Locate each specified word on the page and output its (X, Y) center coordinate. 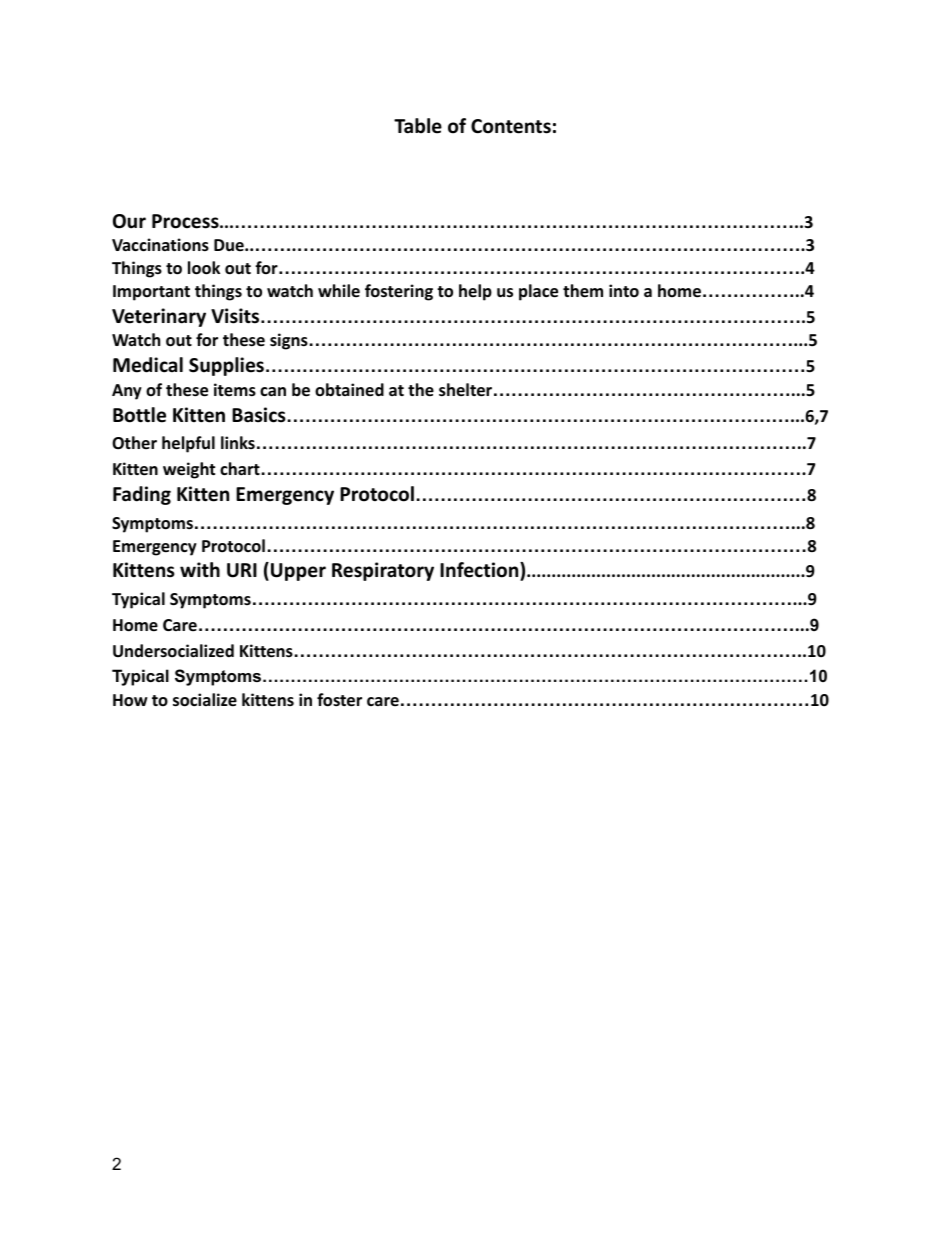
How (130, 700)
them (583, 291)
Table (418, 126)
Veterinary (159, 317)
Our (129, 221)
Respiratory (383, 571)
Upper (298, 572)
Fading (142, 495)
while (339, 290)
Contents (511, 126)
